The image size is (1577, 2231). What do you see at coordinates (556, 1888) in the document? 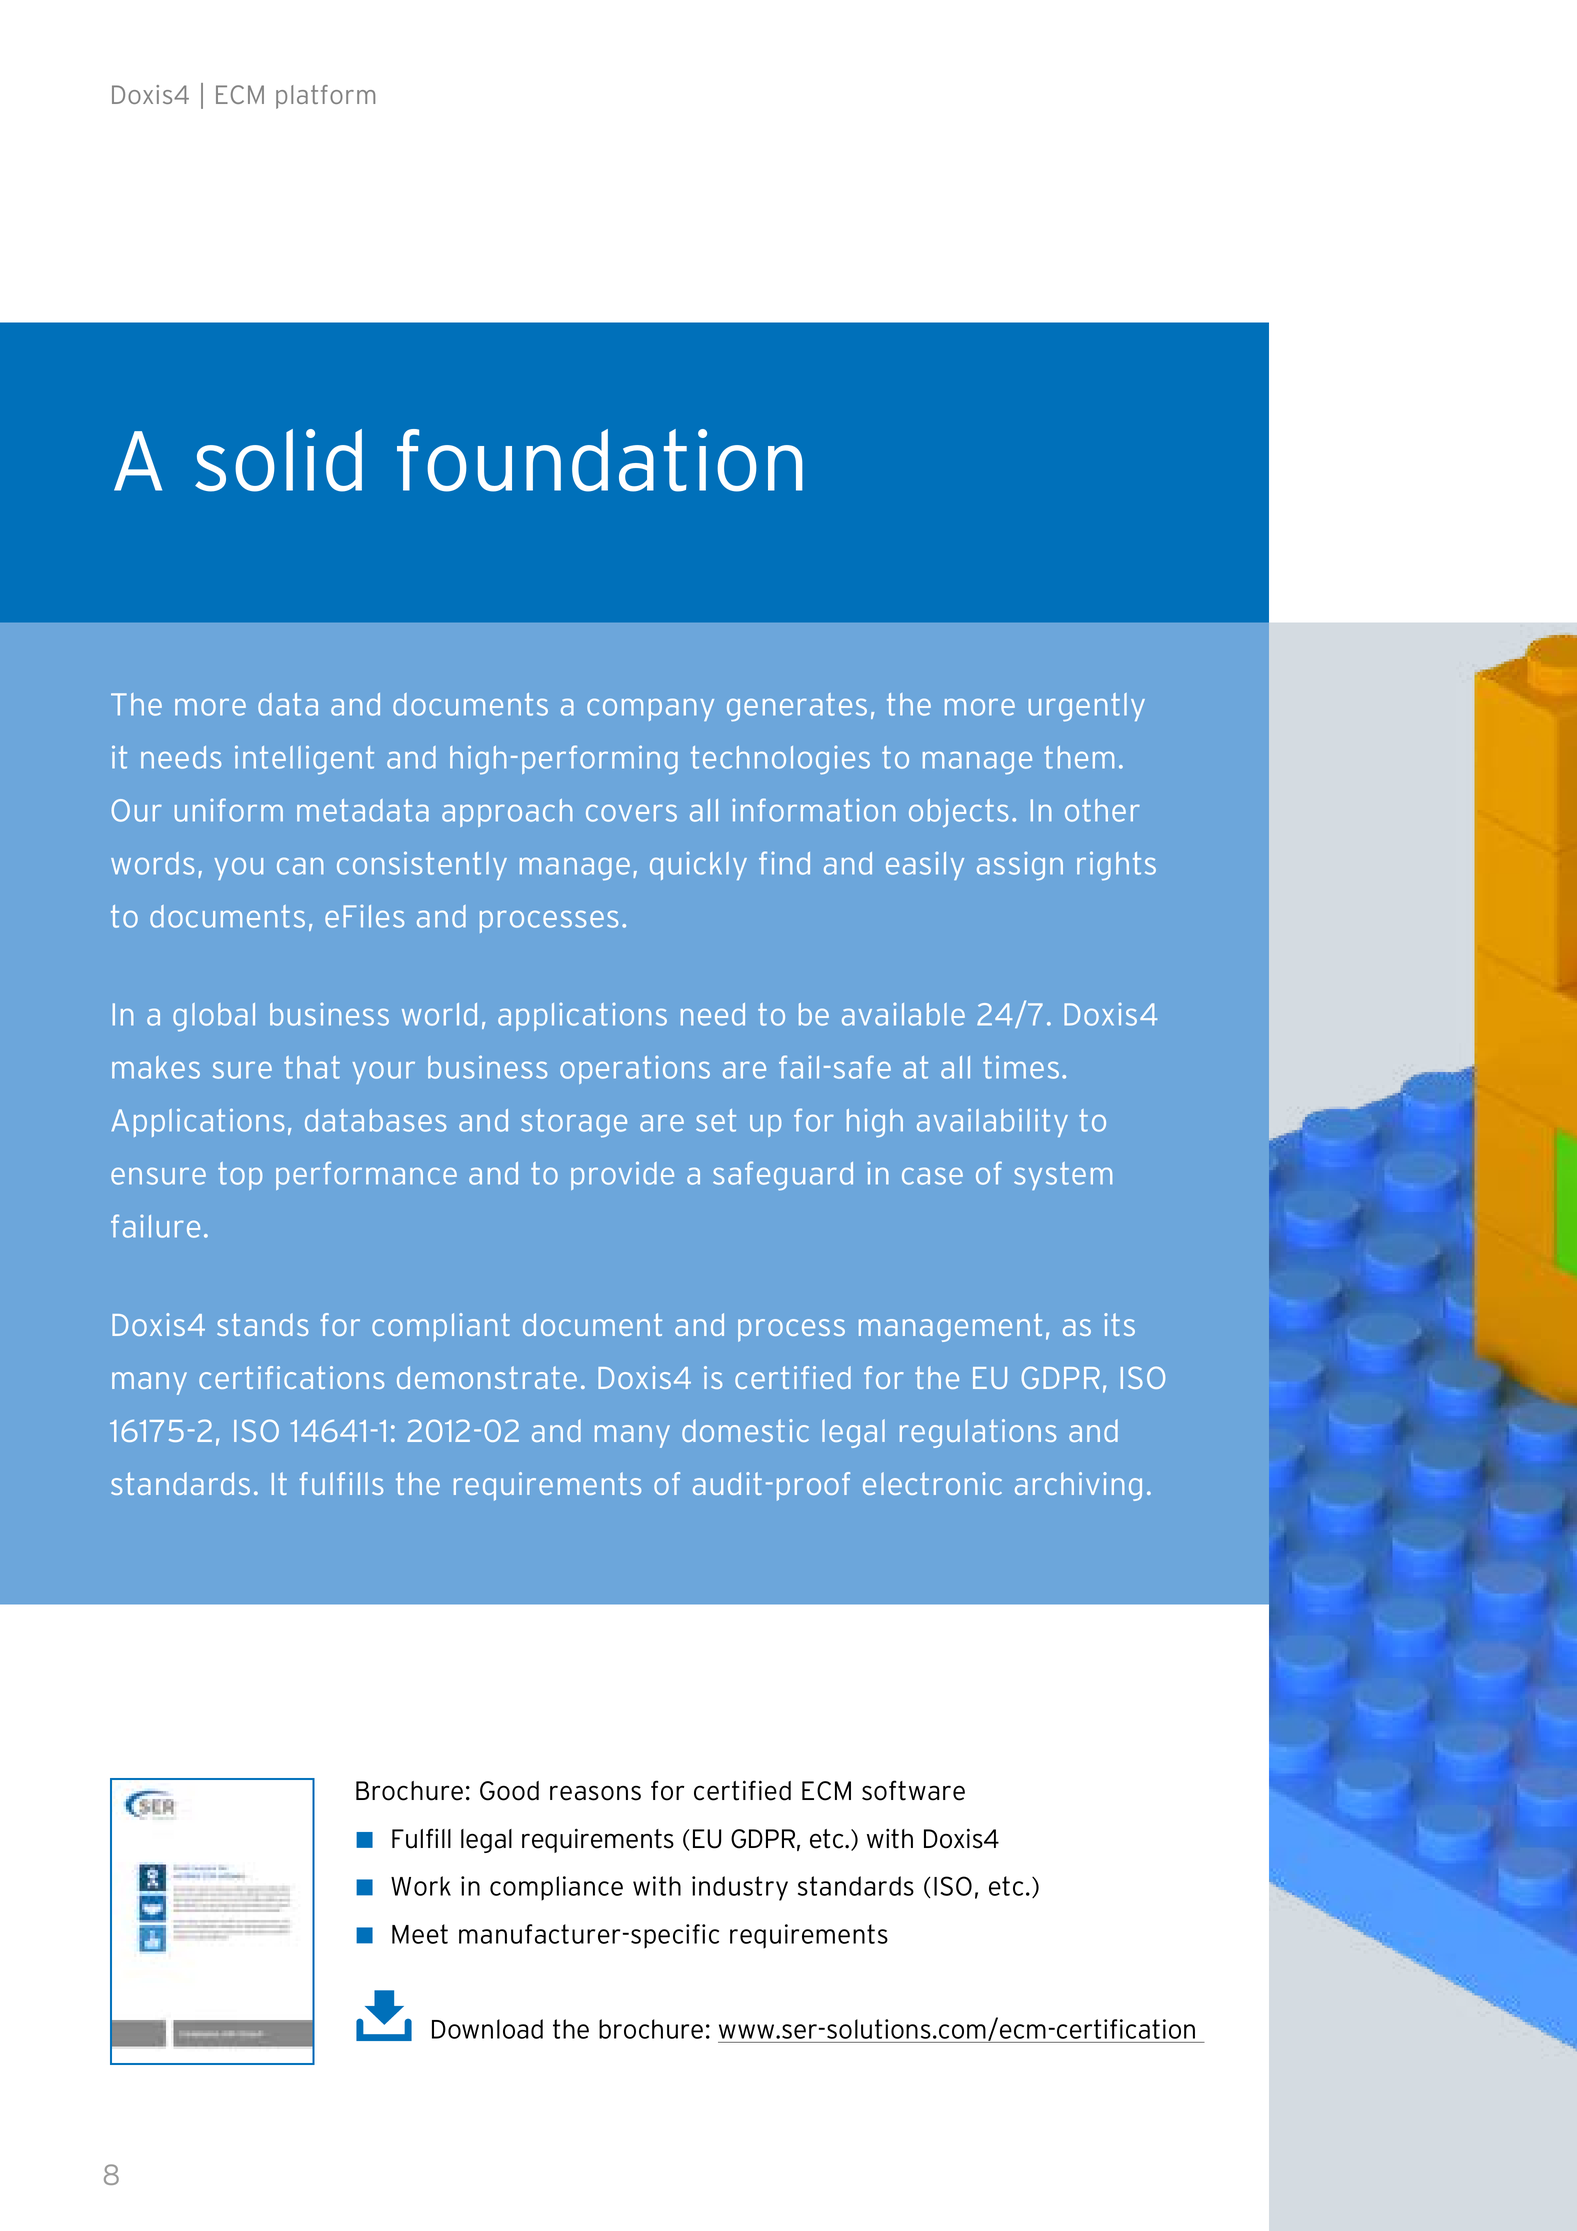
I see `compliance` at bounding box center [556, 1888].
